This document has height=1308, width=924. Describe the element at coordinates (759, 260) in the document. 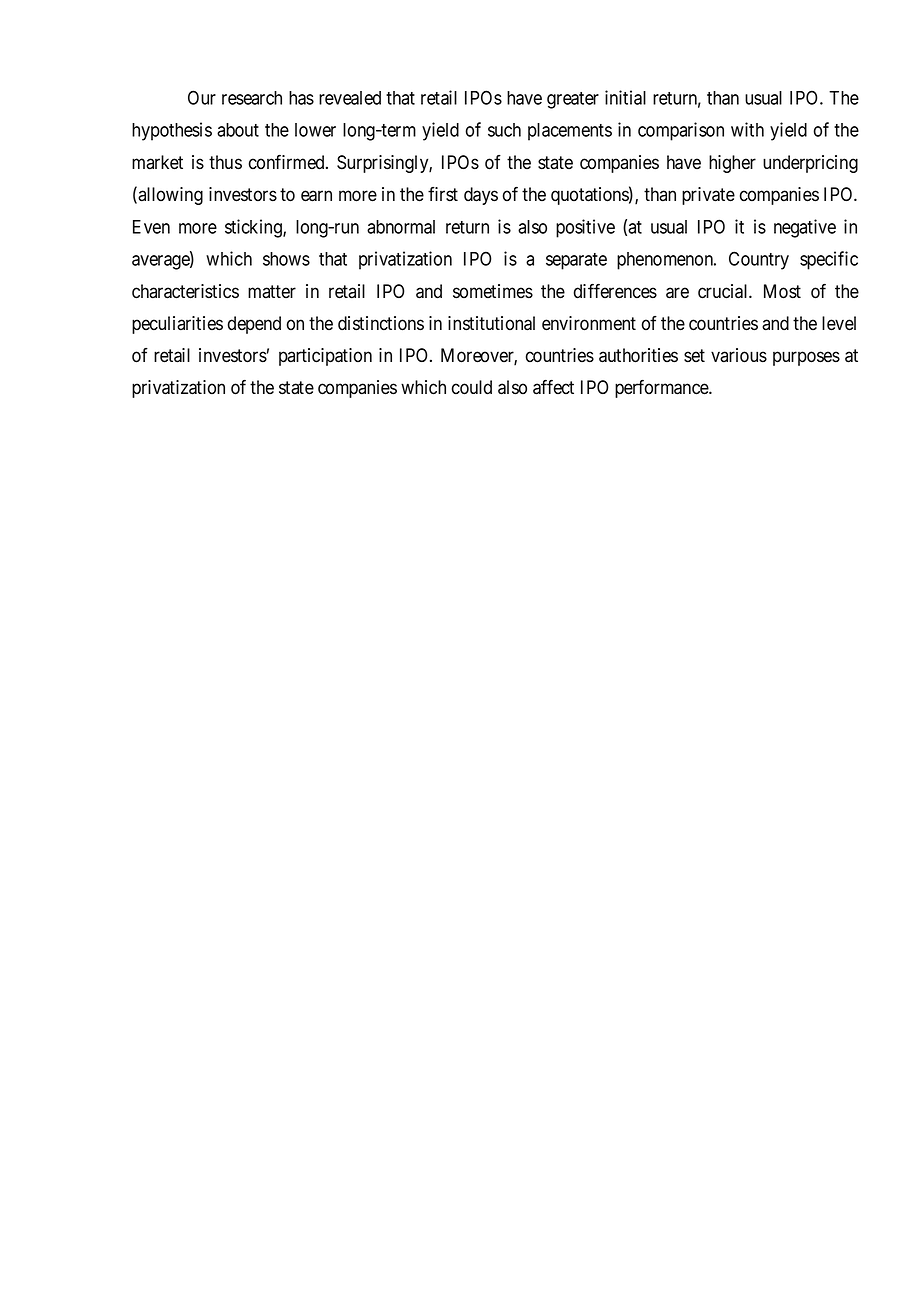

I see `Country` at that location.
